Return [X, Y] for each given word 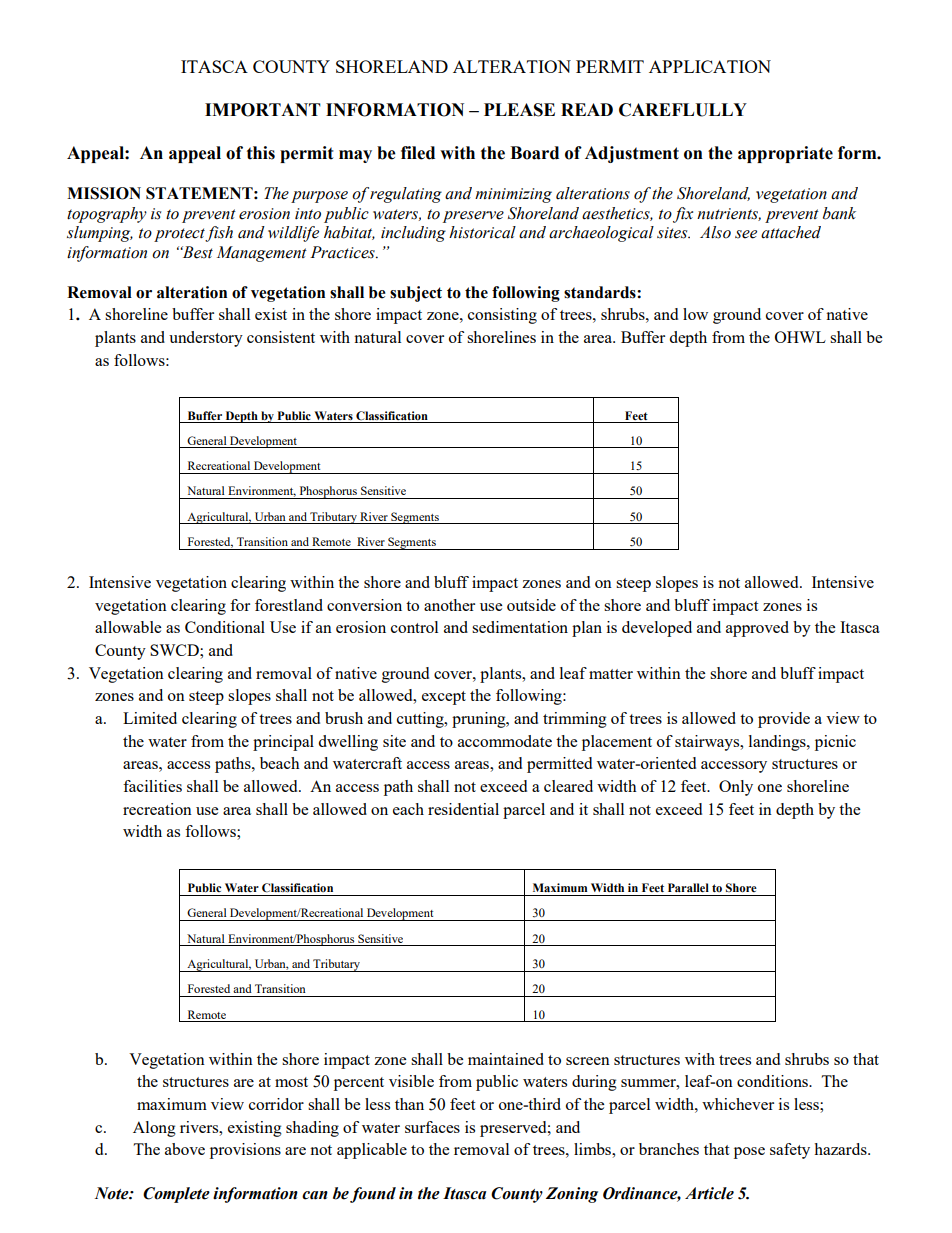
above [185, 1149]
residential [463, 809]
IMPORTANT [263, 110]
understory [206, 339]
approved [757, 629]
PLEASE [519, 110]
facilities [152, 786]
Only [736, 788]
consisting [502, 316]
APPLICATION [710, 66]
